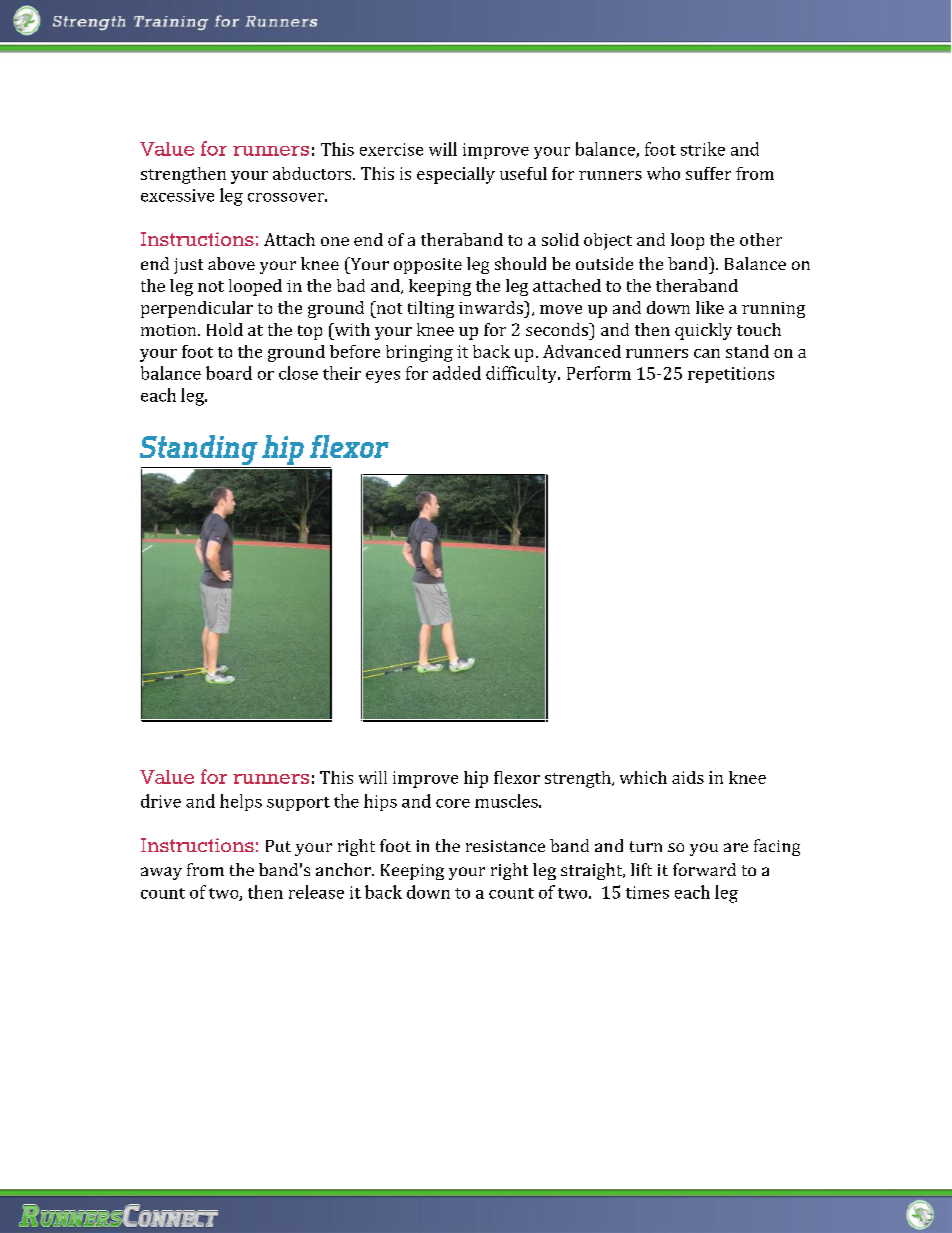  Describe the element at coordinates (177, 195) in the document. I see `excessive` at that location.
